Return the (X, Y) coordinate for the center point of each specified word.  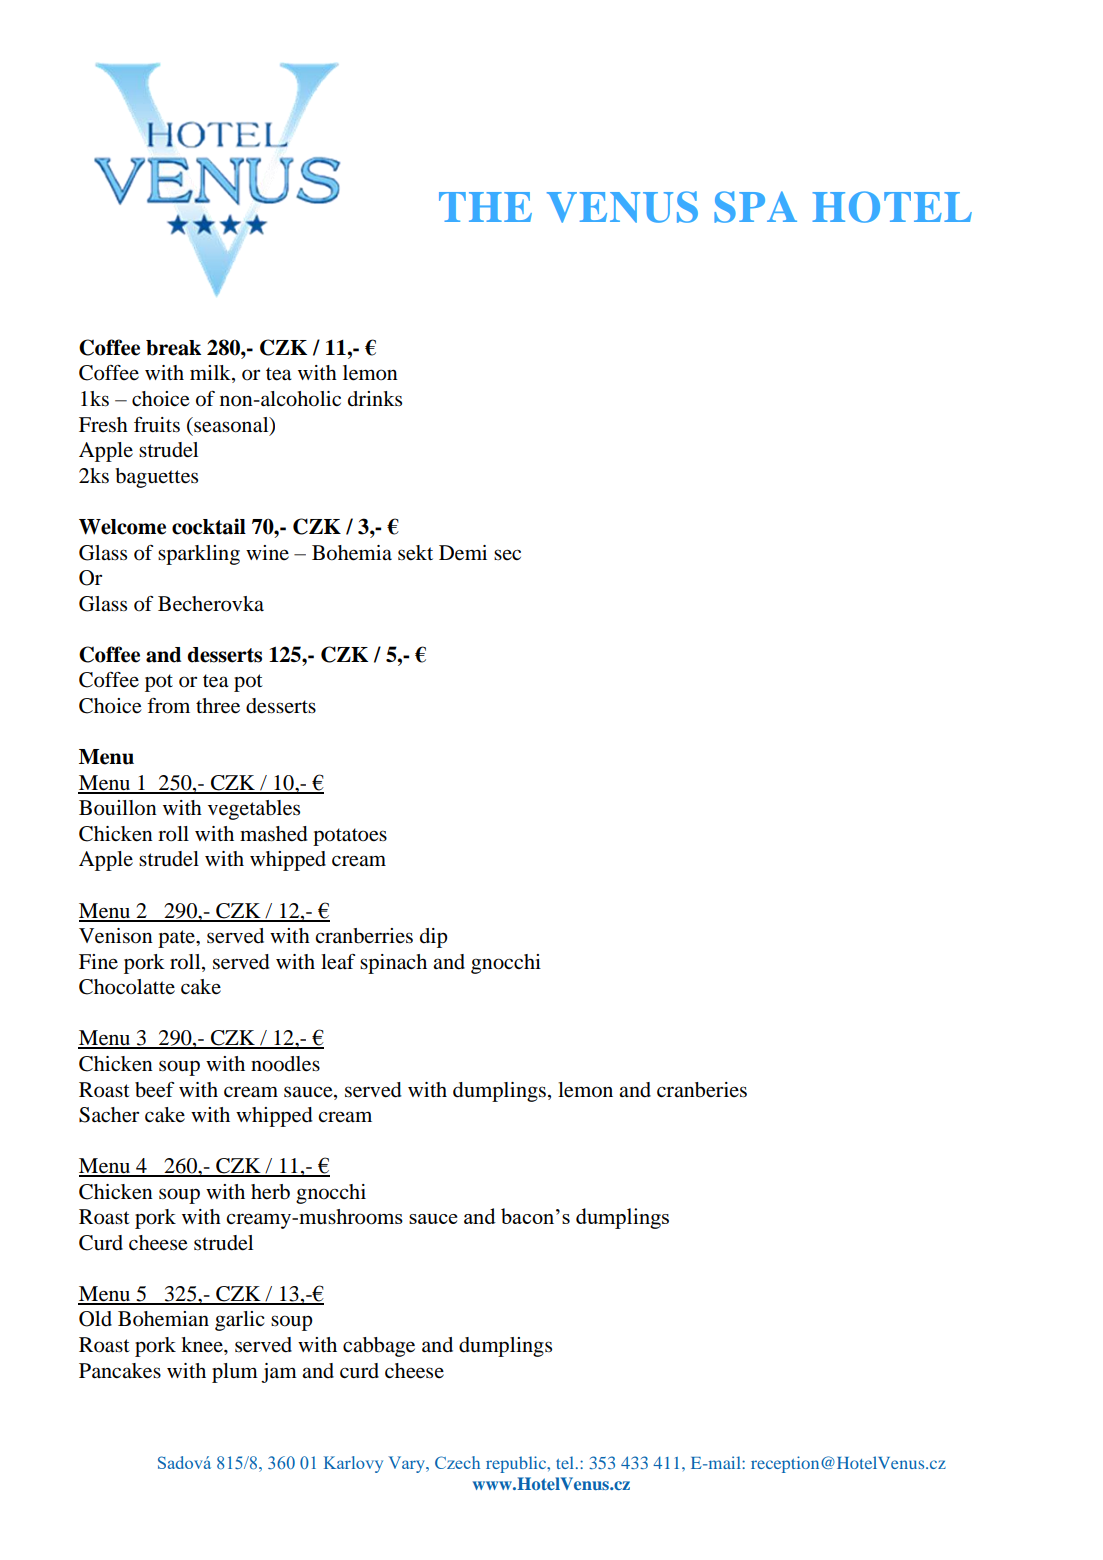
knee (203, 1344)
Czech (457, 1462)
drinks (375, 398)
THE (485, 207)
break (173, 348)
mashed (274, 834)
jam (279, 1373)
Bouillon (118, 808)
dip (434, 938)
